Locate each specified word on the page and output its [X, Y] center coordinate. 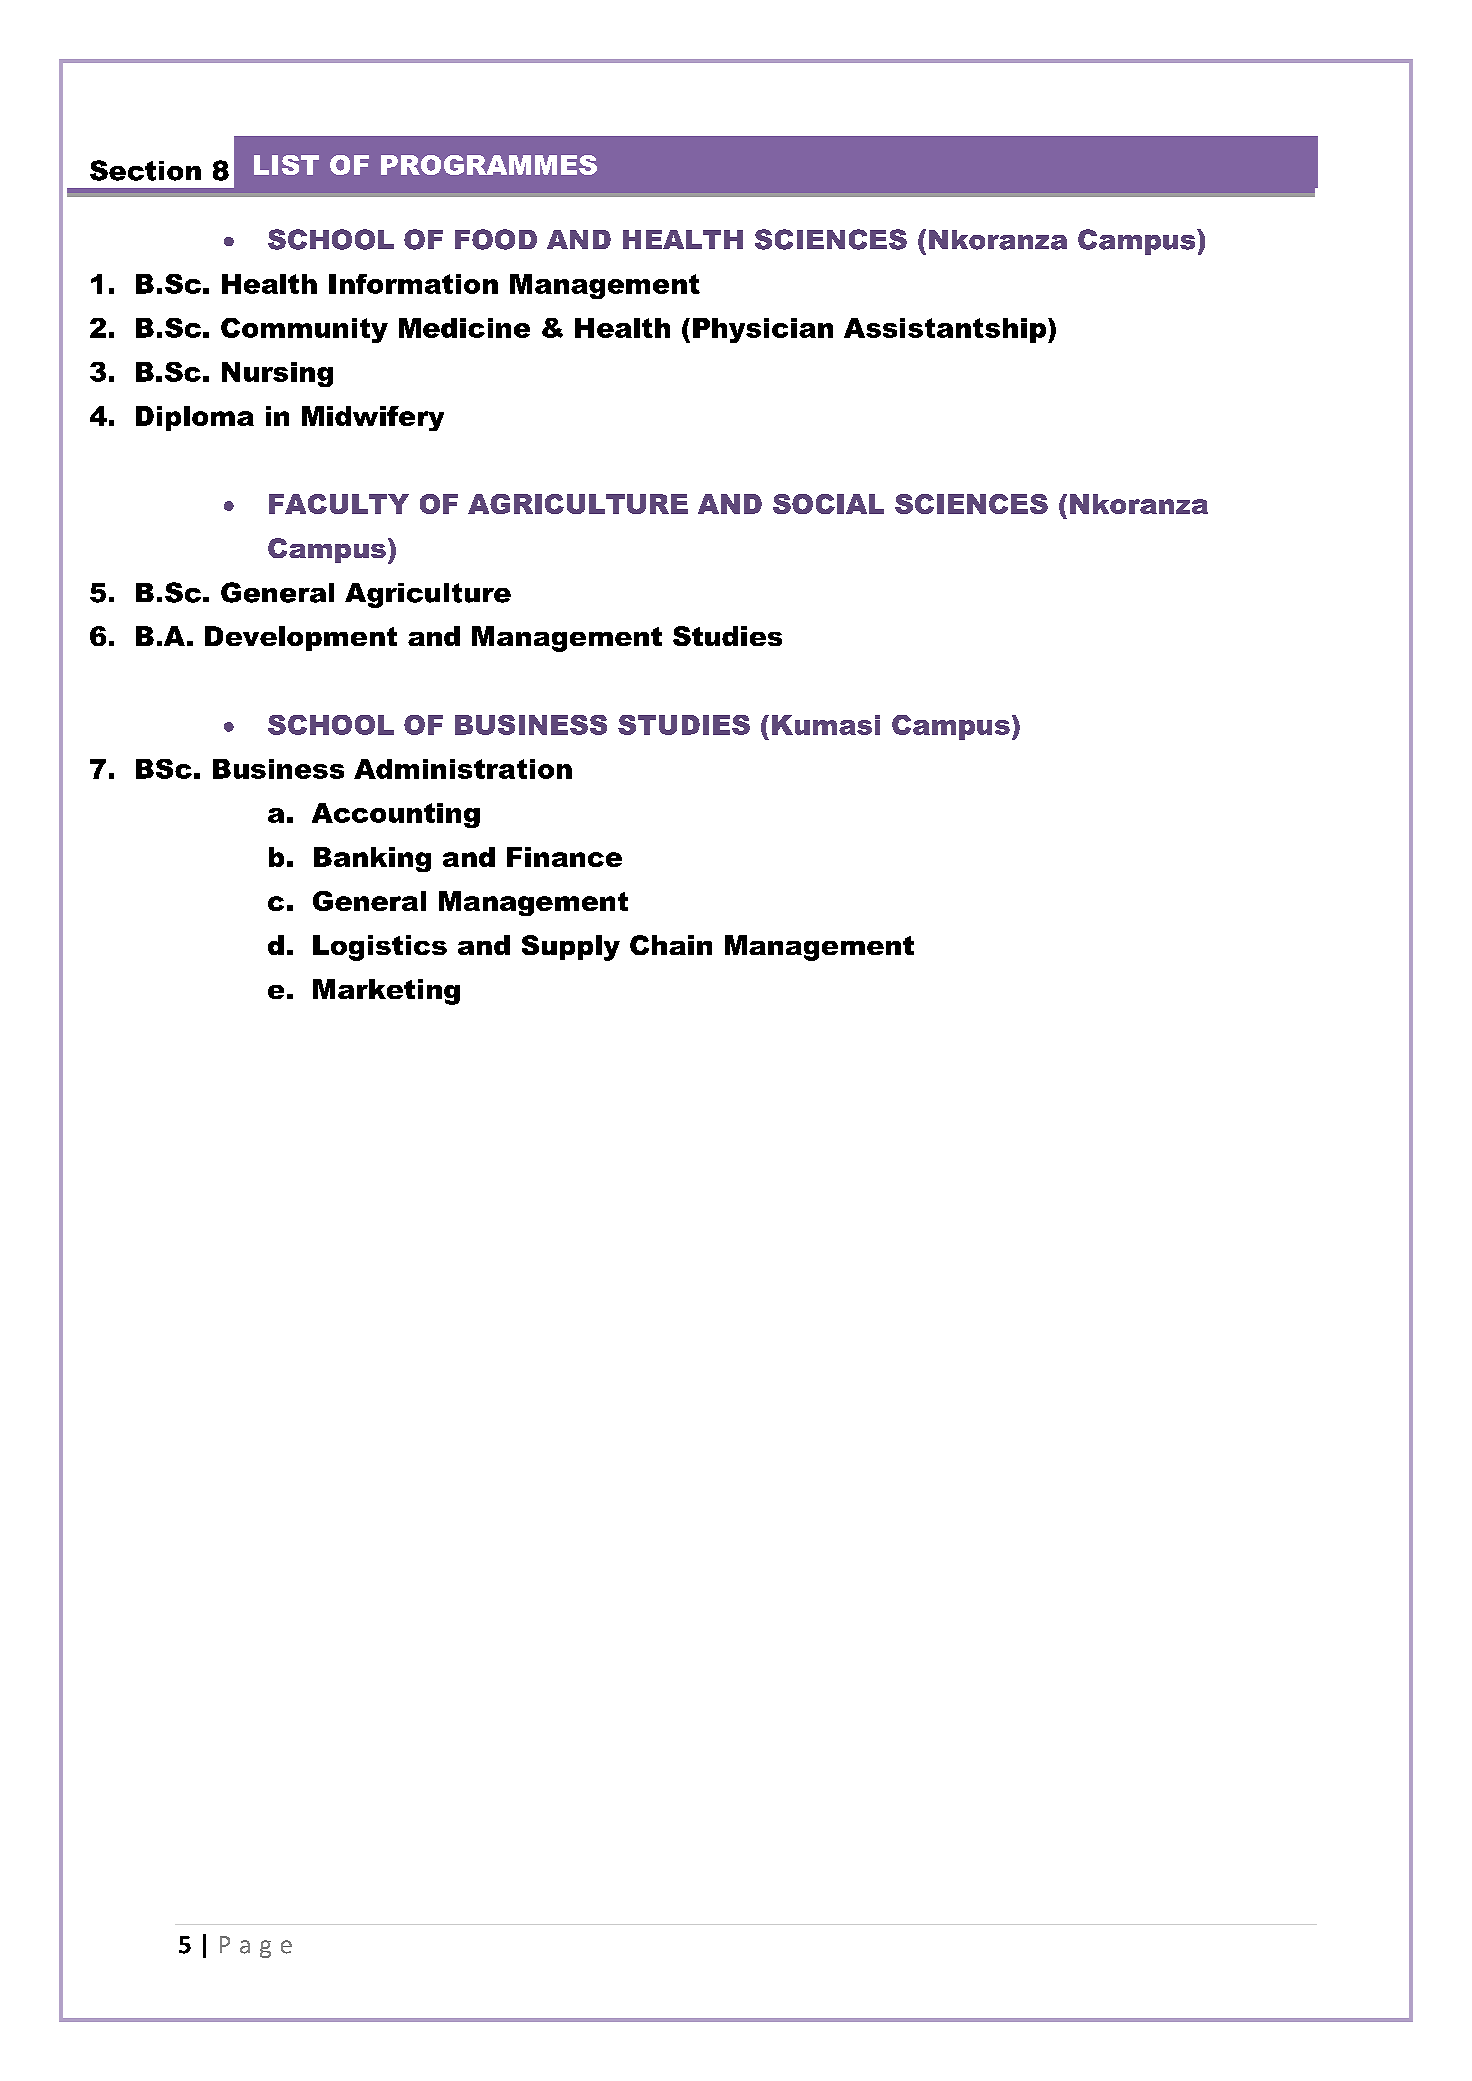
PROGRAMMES [489, 165]
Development [301, 638]
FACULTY [339, 504]
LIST [286, 165]
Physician [763, 330]
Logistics [380, 948]
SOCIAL [828, 504]
